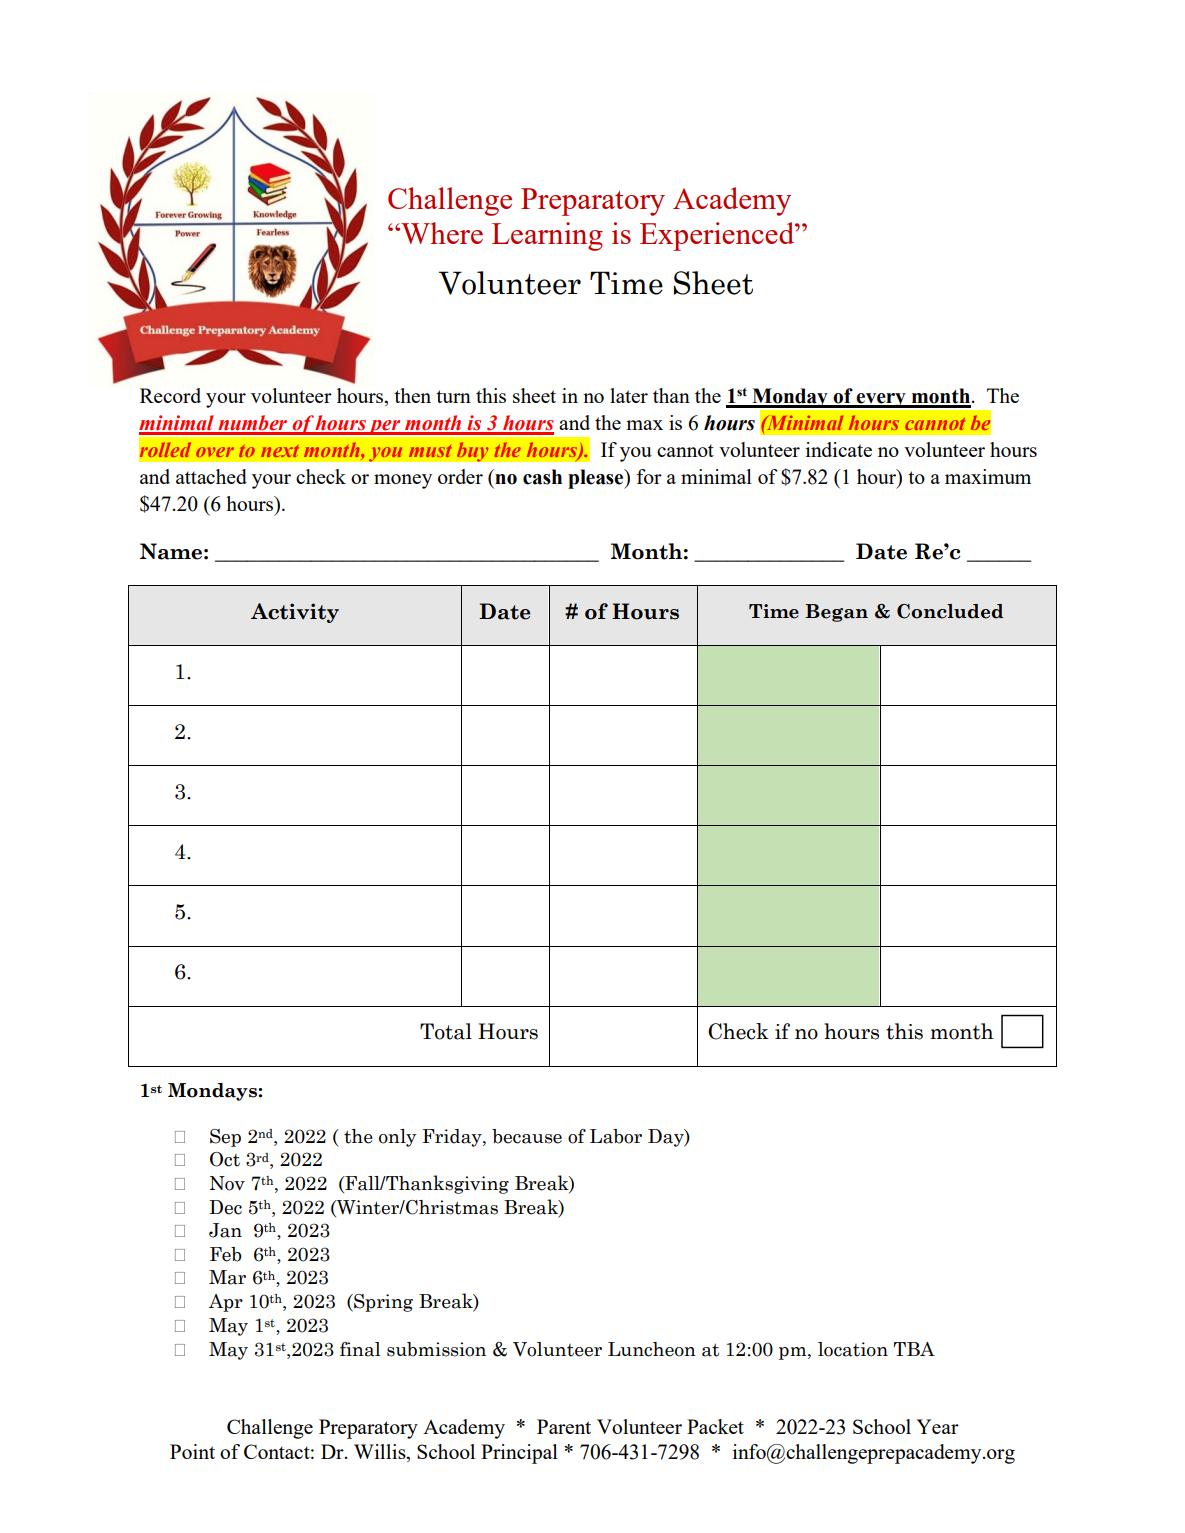  Describe the element at coordinates (881, 400) in the screenshot. I see `every` at that location.
